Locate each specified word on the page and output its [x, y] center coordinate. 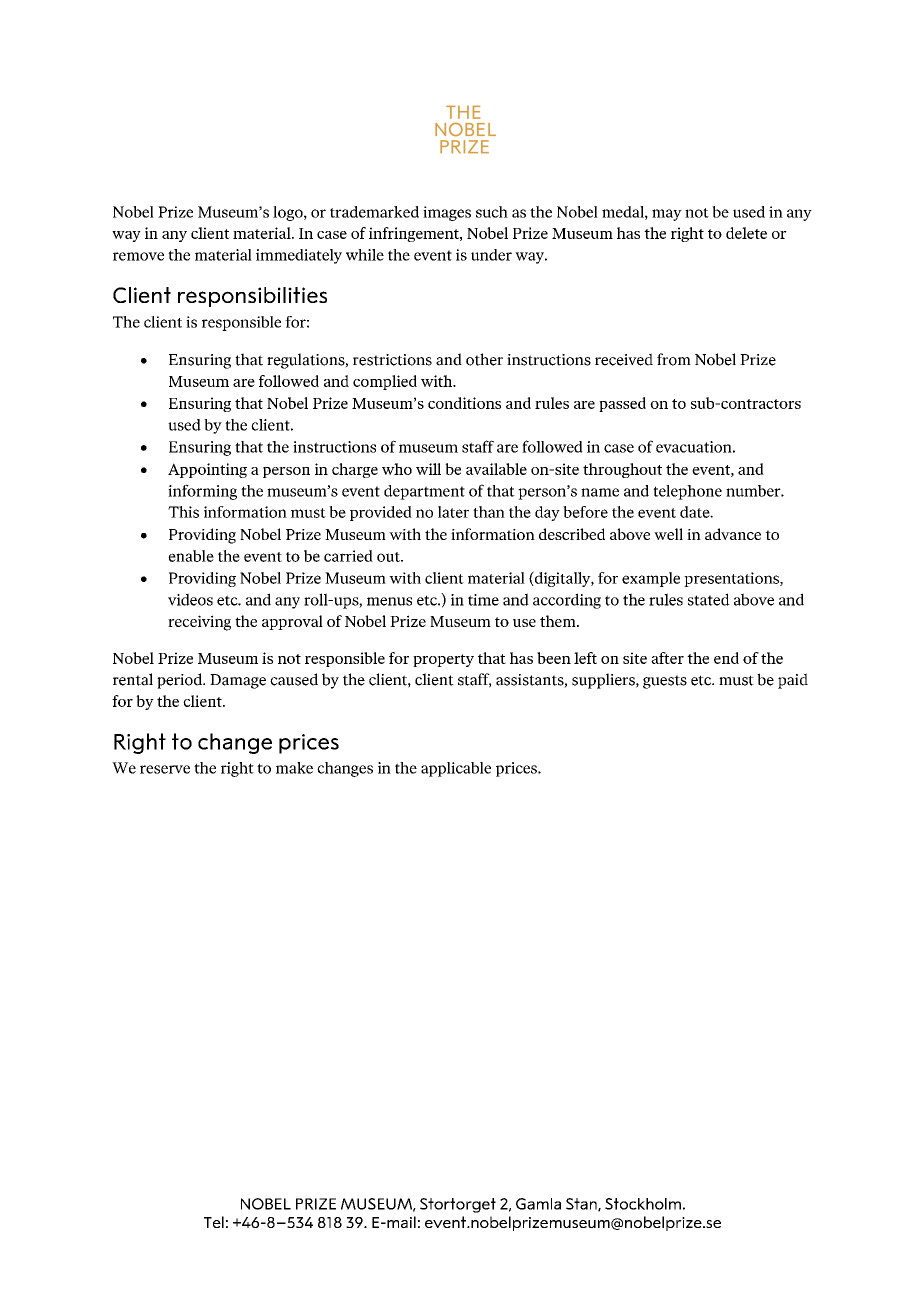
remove [138, 256]
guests [665, 682]
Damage [238, 681]
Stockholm [643, 1204]
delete [746, 233]
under [491, 255]
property [443, 660]
